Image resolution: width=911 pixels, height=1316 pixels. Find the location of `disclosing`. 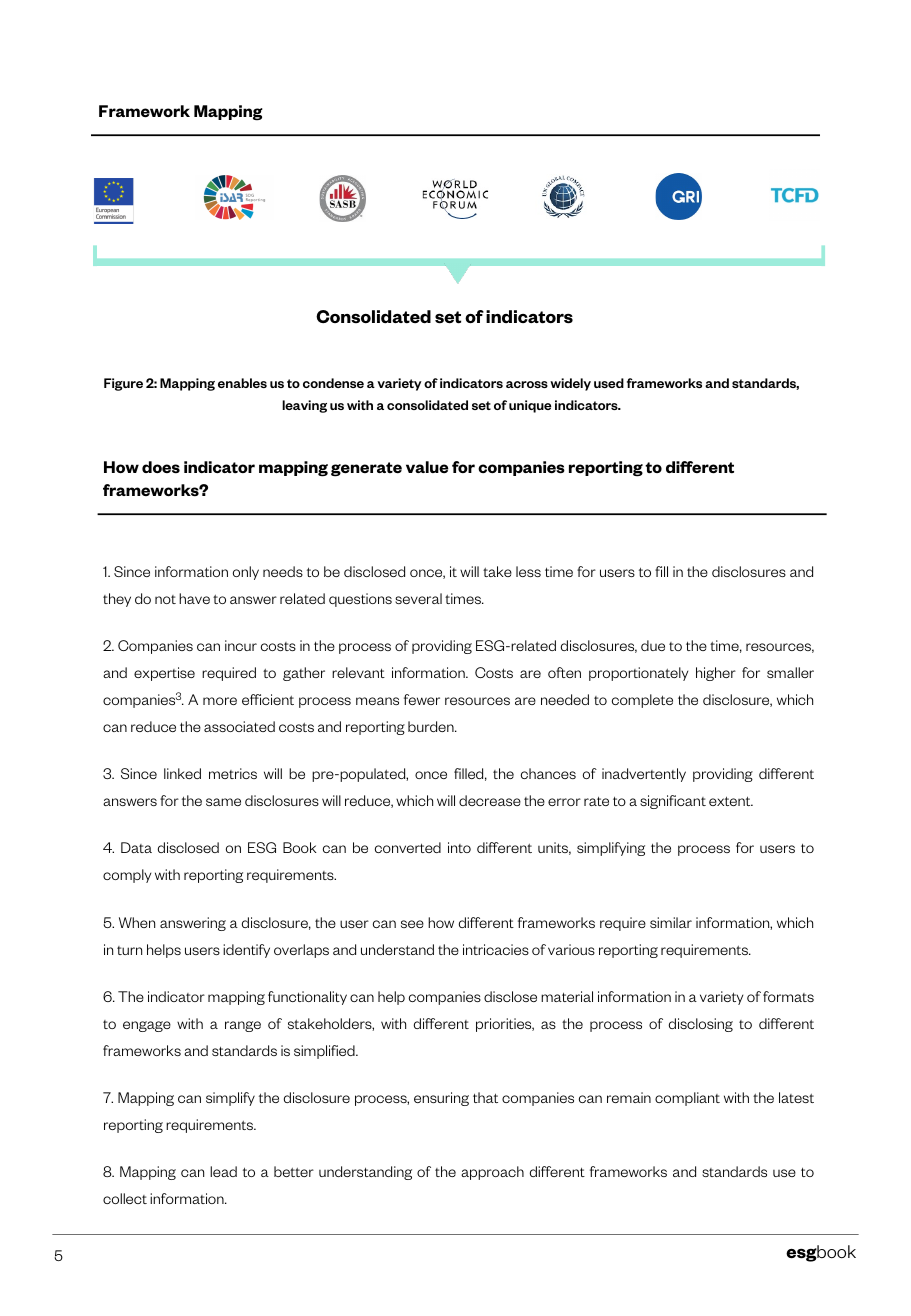

disclosing is located at coordinates (701, 1025).
